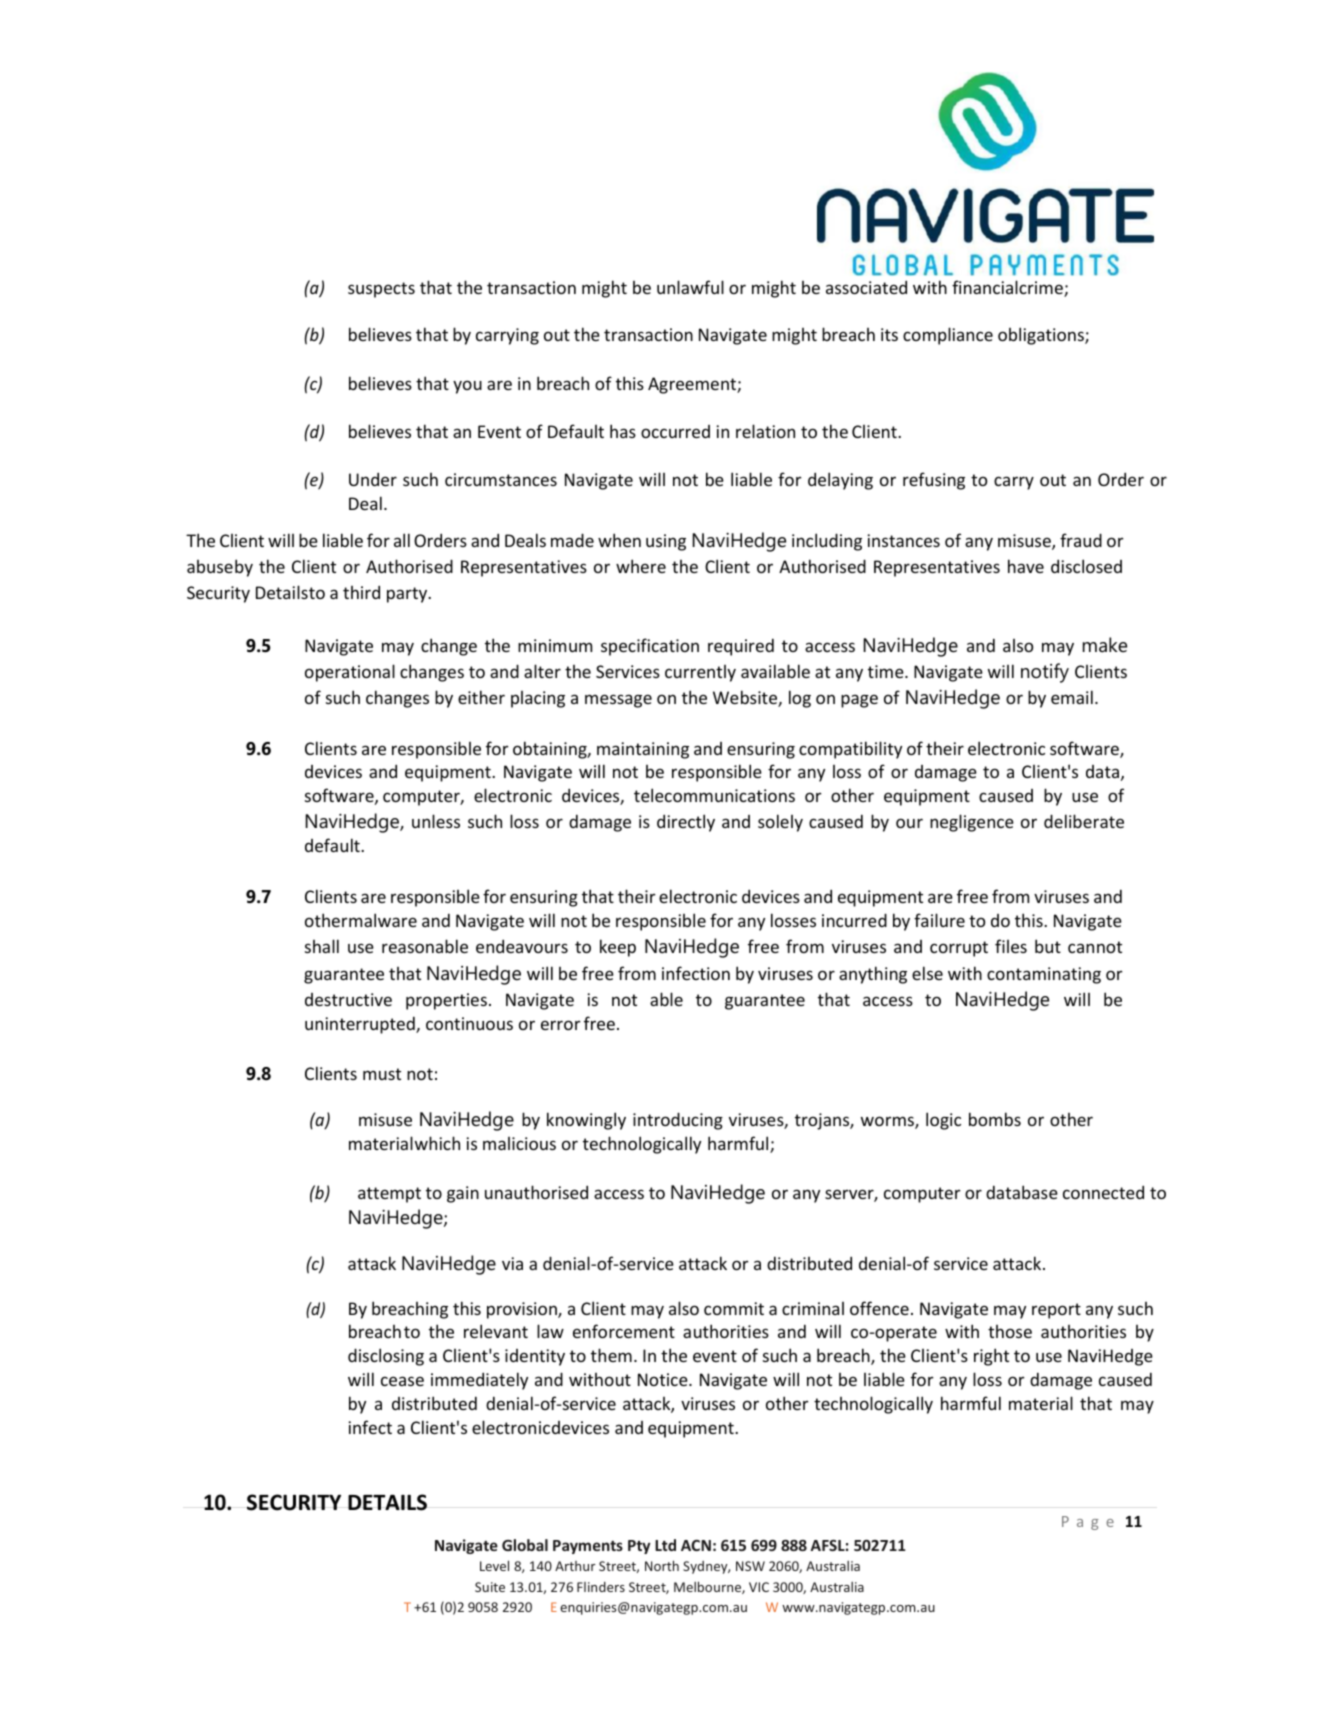 The image size is (1327, 1717). Describe the element at coordinates (446, 1001) in the page. I see `properties` at that location.
